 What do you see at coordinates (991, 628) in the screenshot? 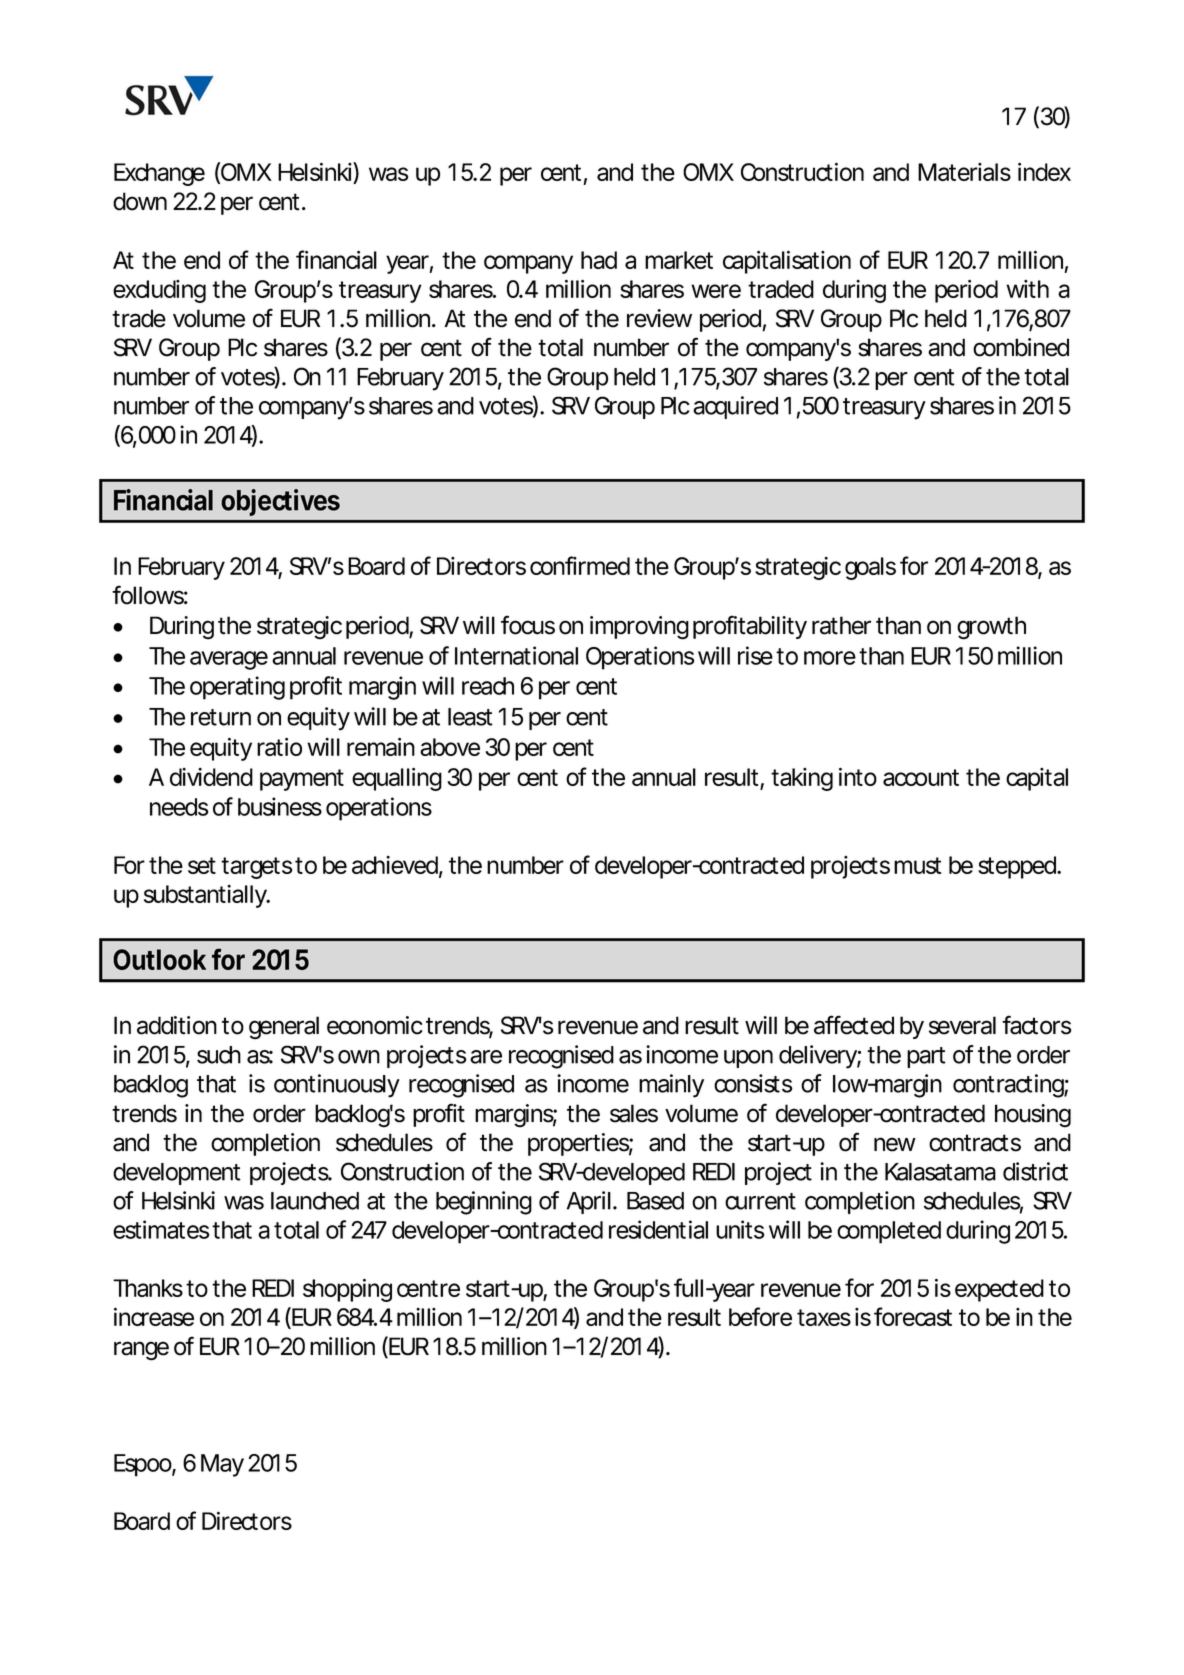
I see `growth` at bounding box center [991, 628].
